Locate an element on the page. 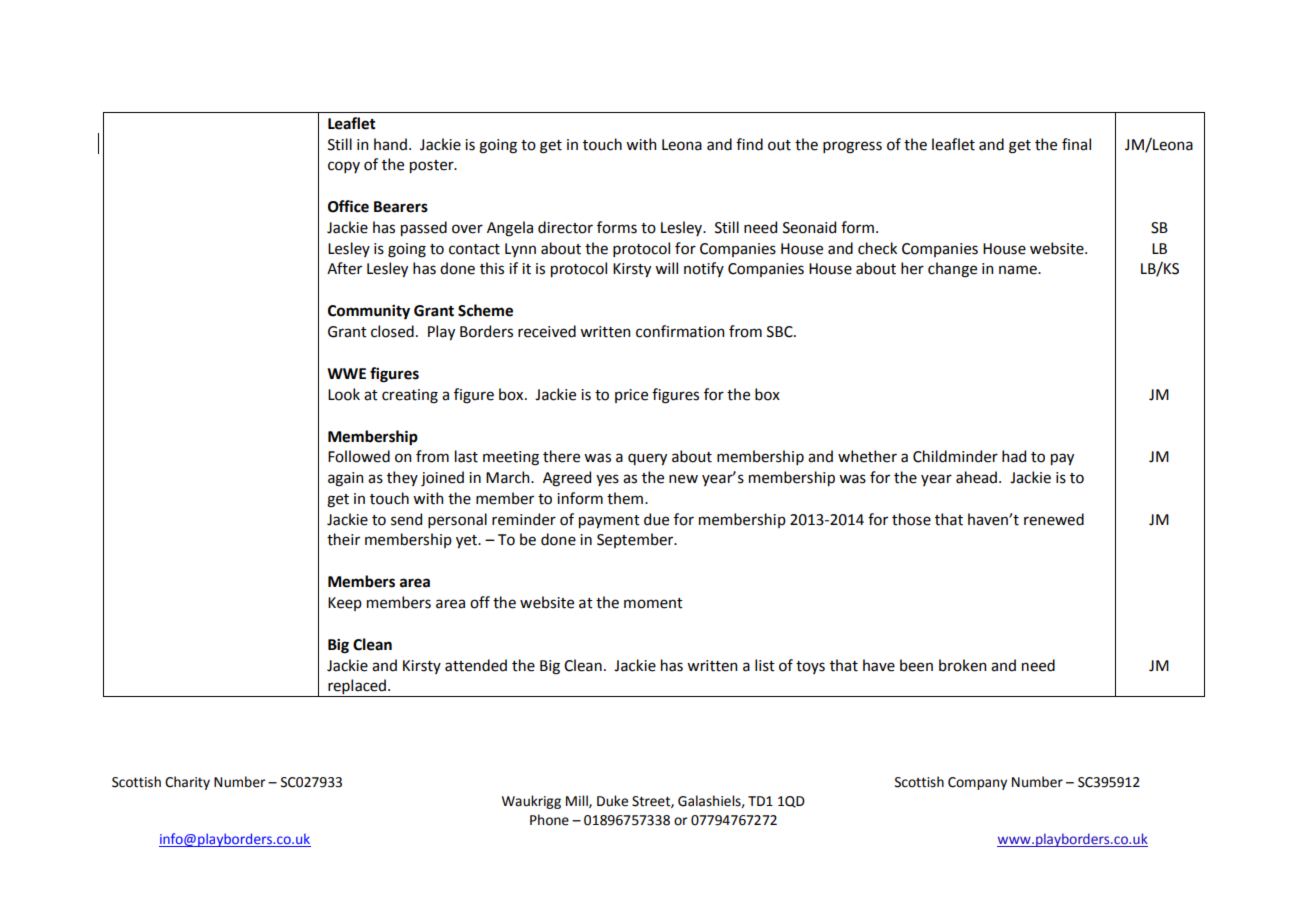 This document has height=924, width=1307. Duke is located at coordinates (612, 801).
